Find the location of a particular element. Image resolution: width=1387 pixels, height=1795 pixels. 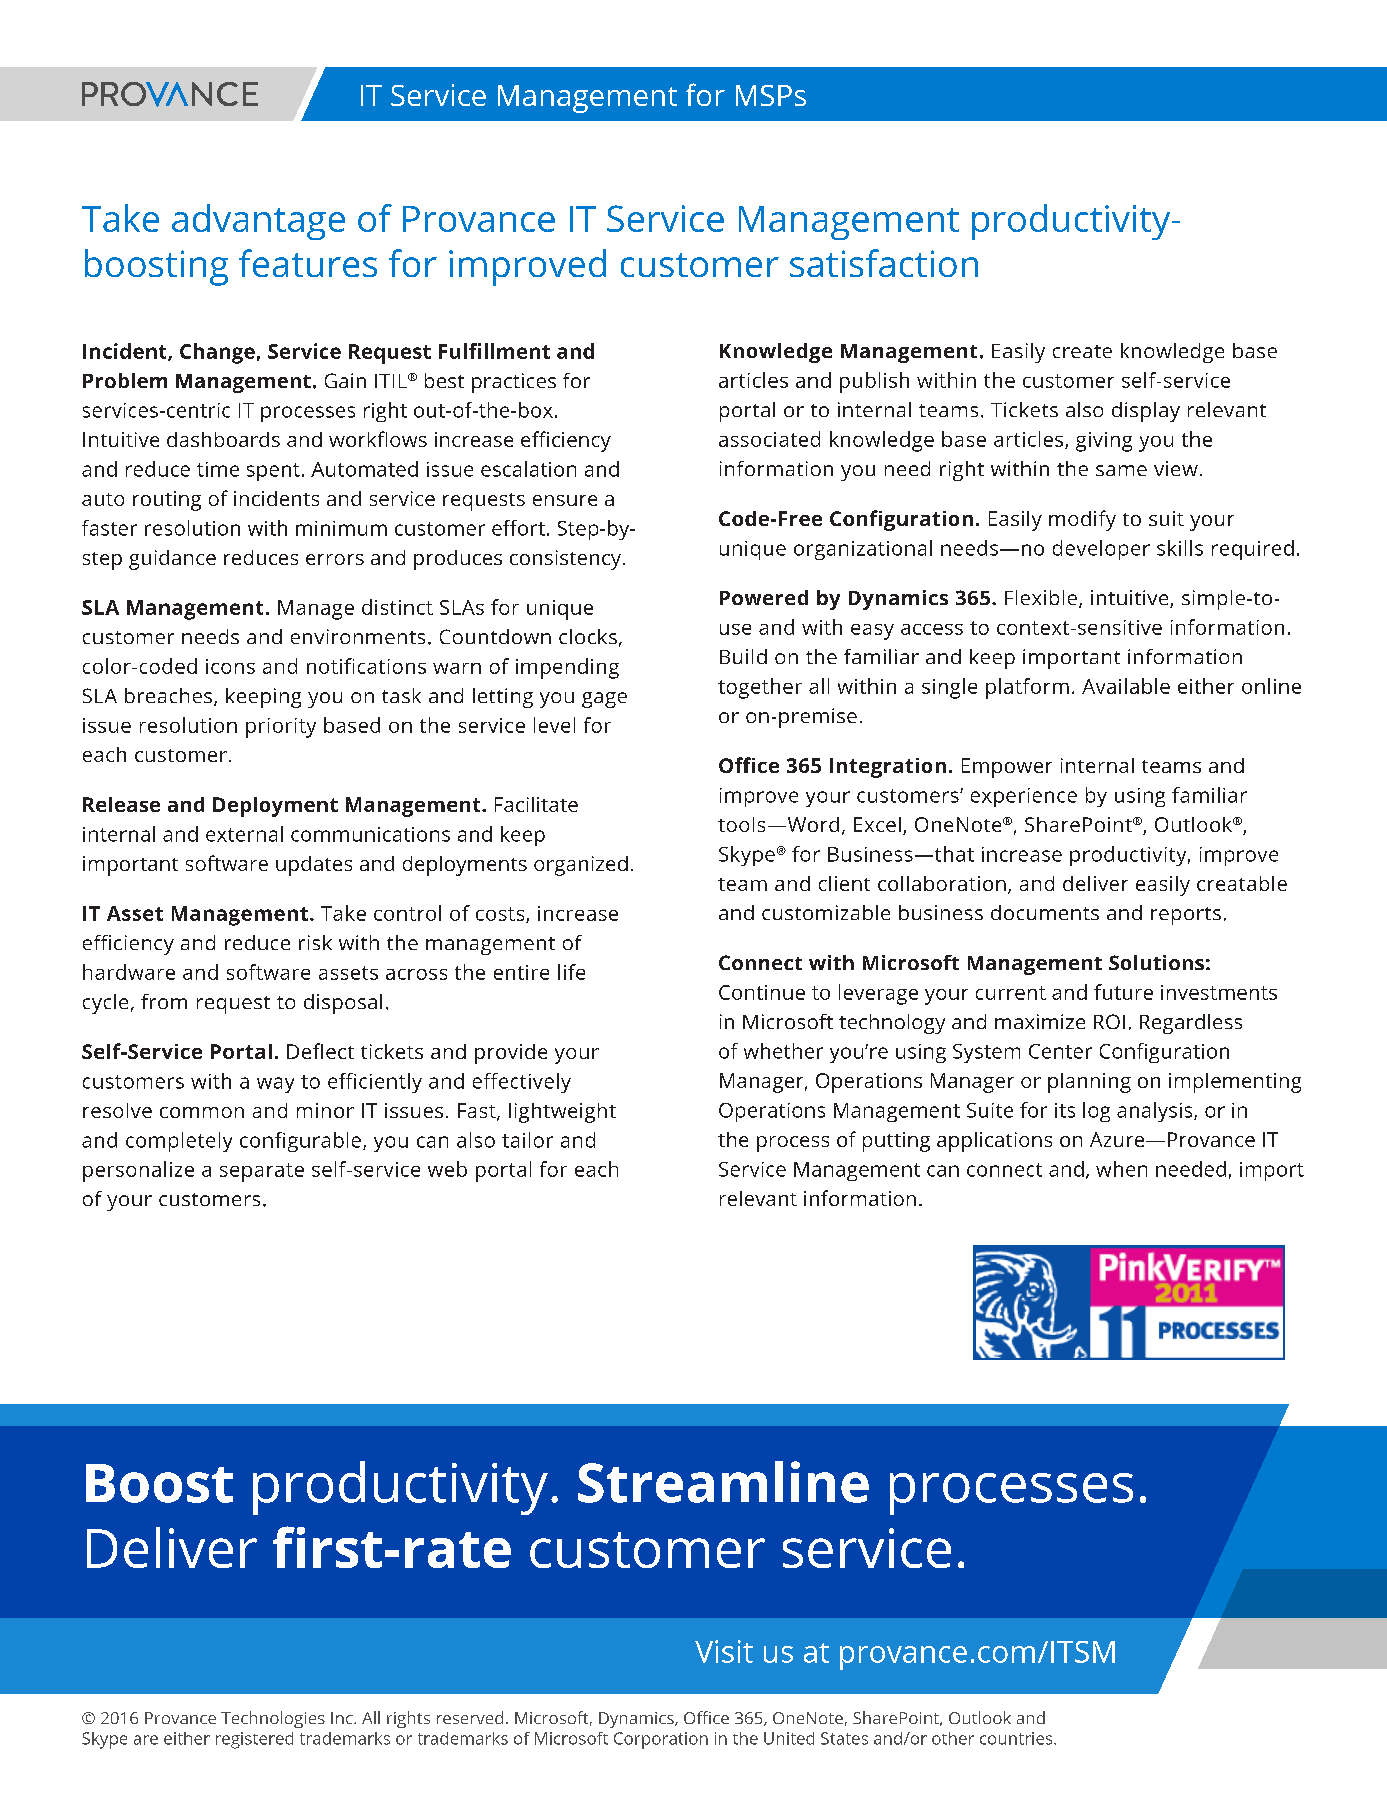

advantage is located at coordinates (258, 222).
